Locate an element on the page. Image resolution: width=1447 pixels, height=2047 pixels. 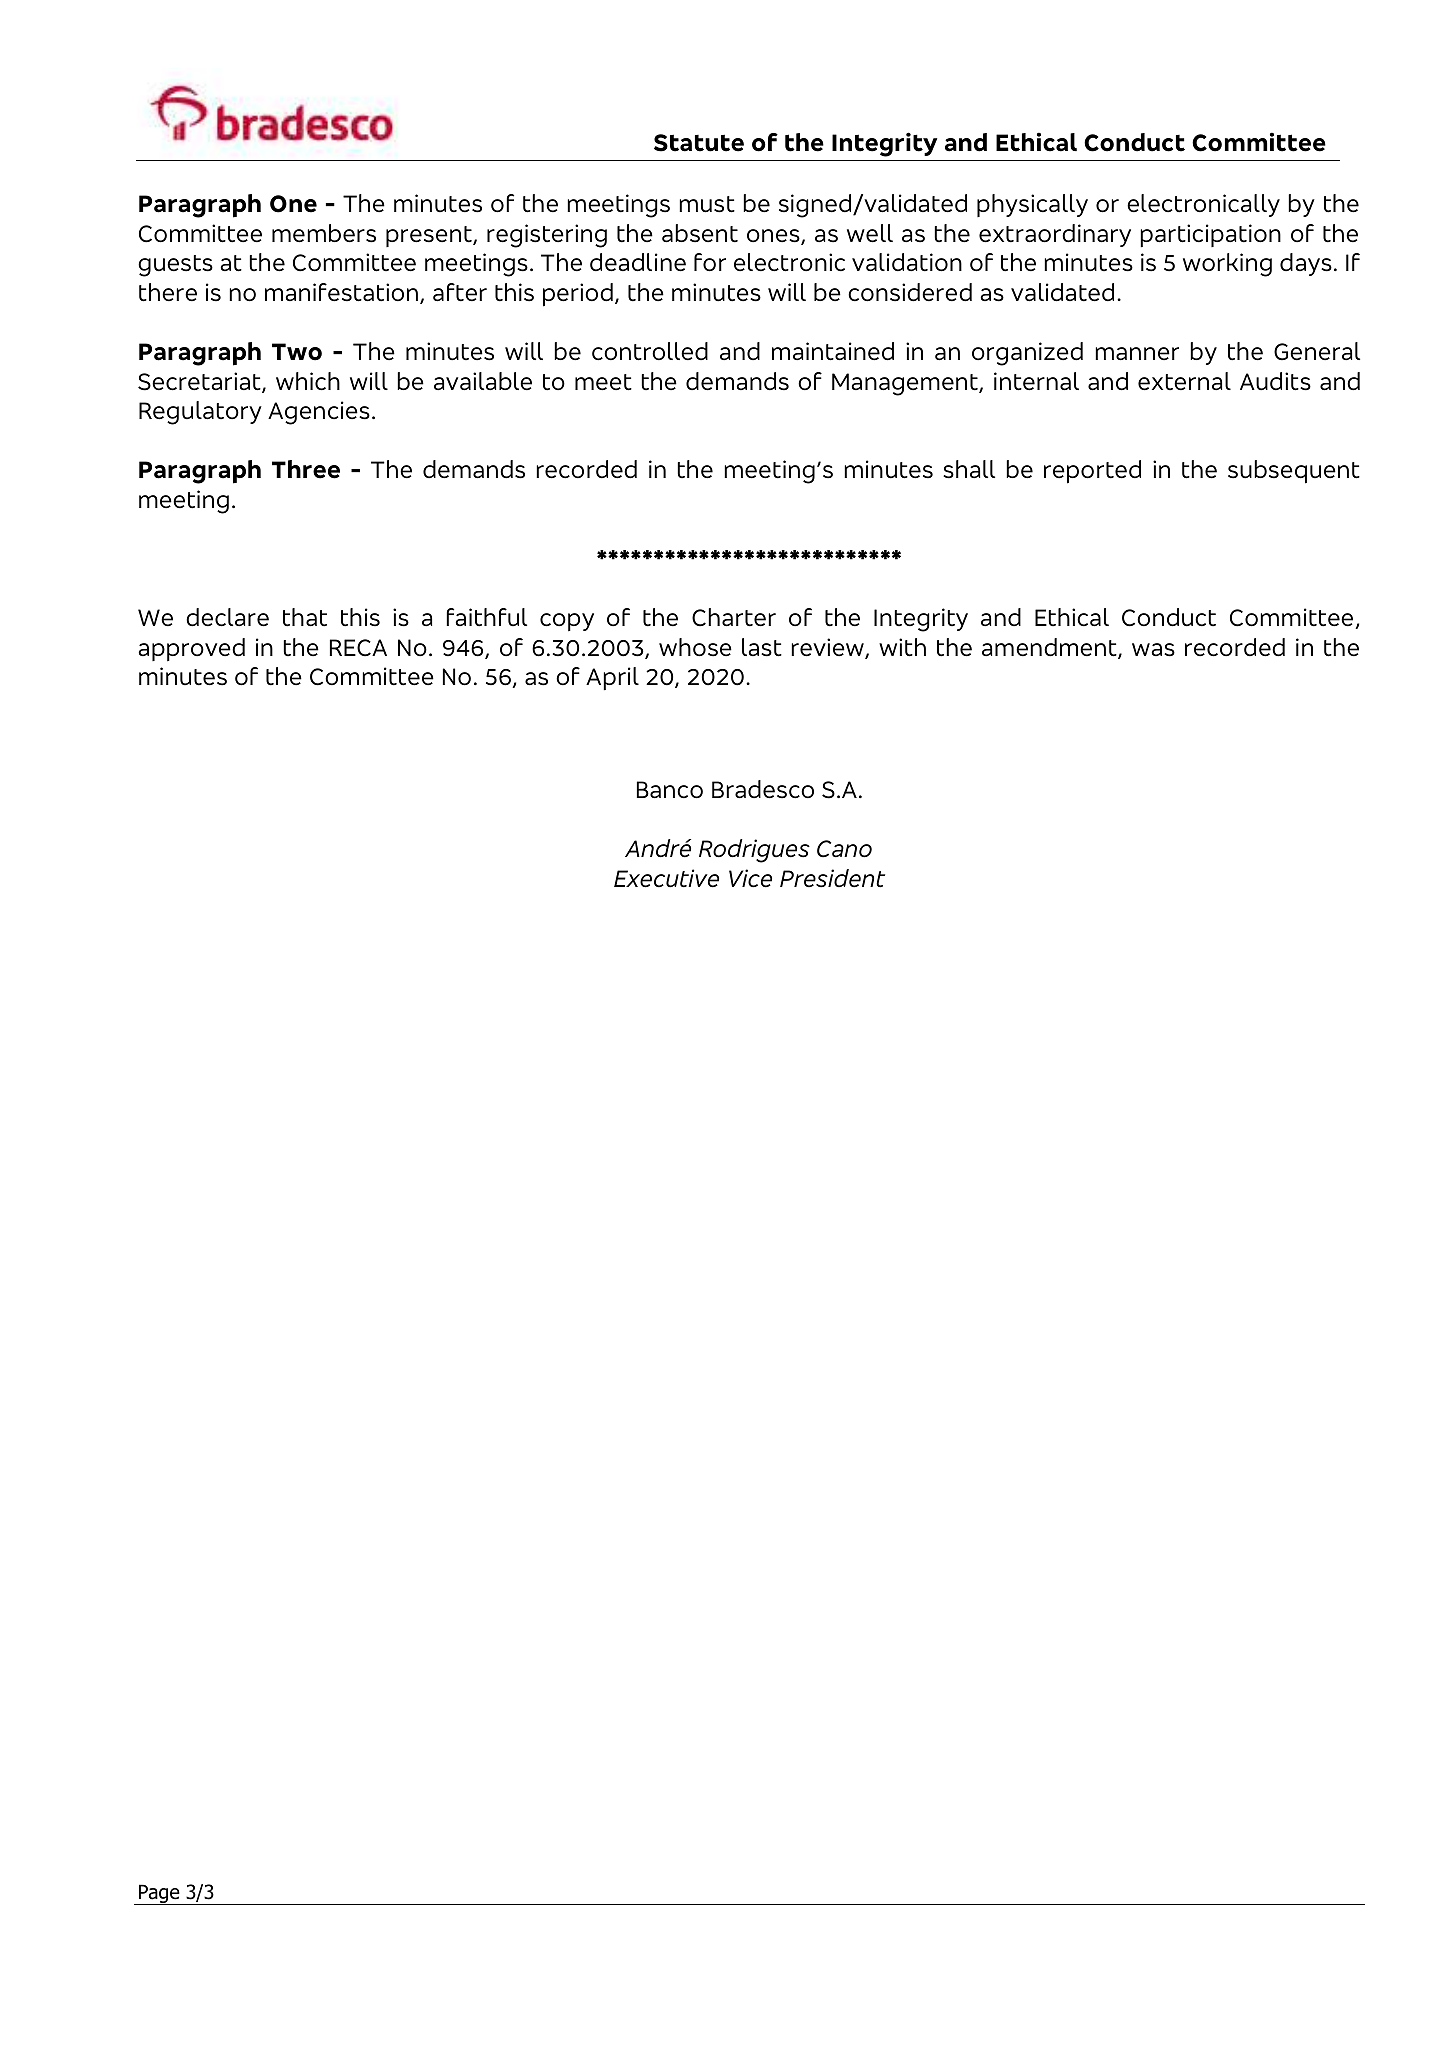
Cano is located at coordinates (844, 849).
